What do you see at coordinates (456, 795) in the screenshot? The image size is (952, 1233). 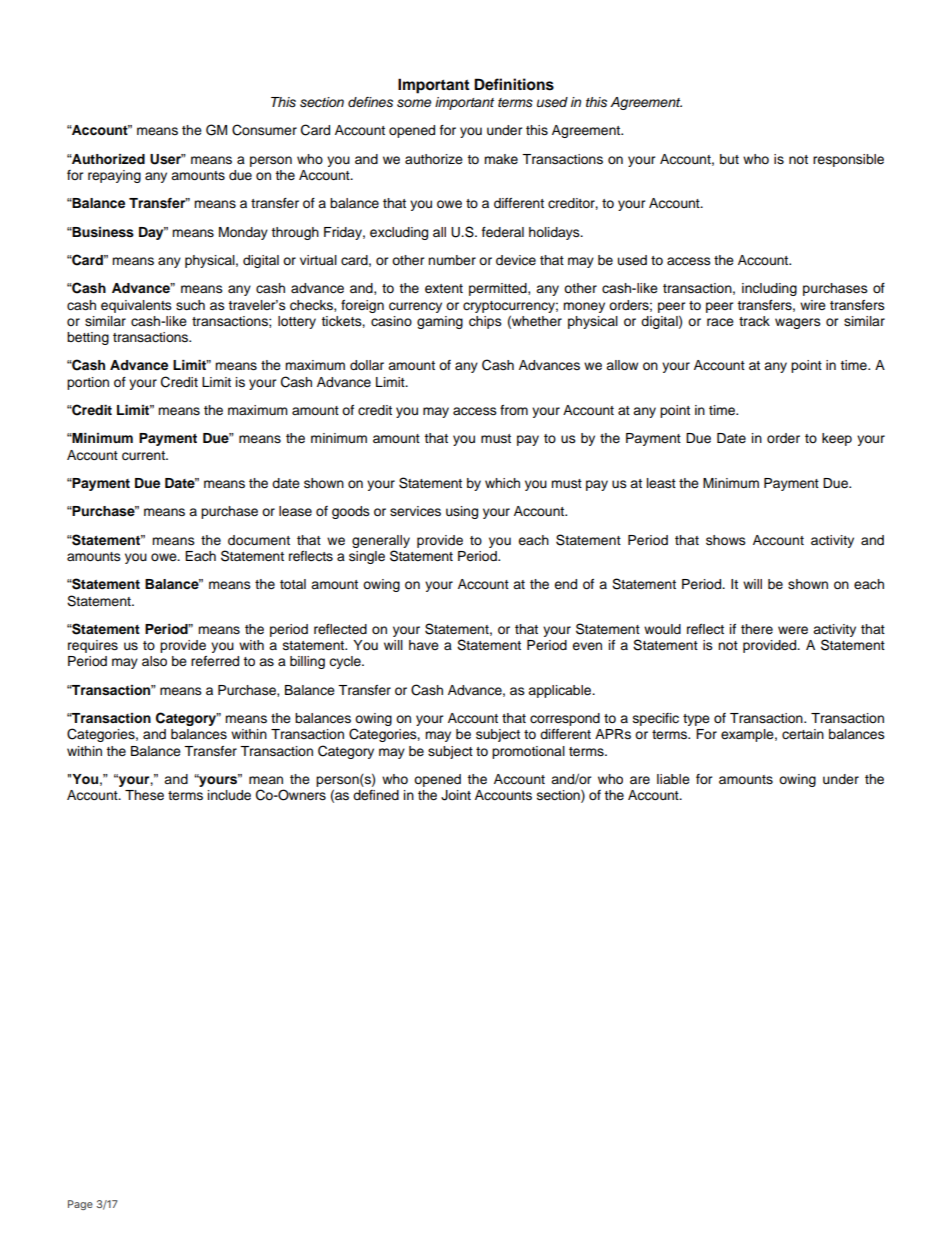 I see `Joint` at bounding box center [456, 795].
